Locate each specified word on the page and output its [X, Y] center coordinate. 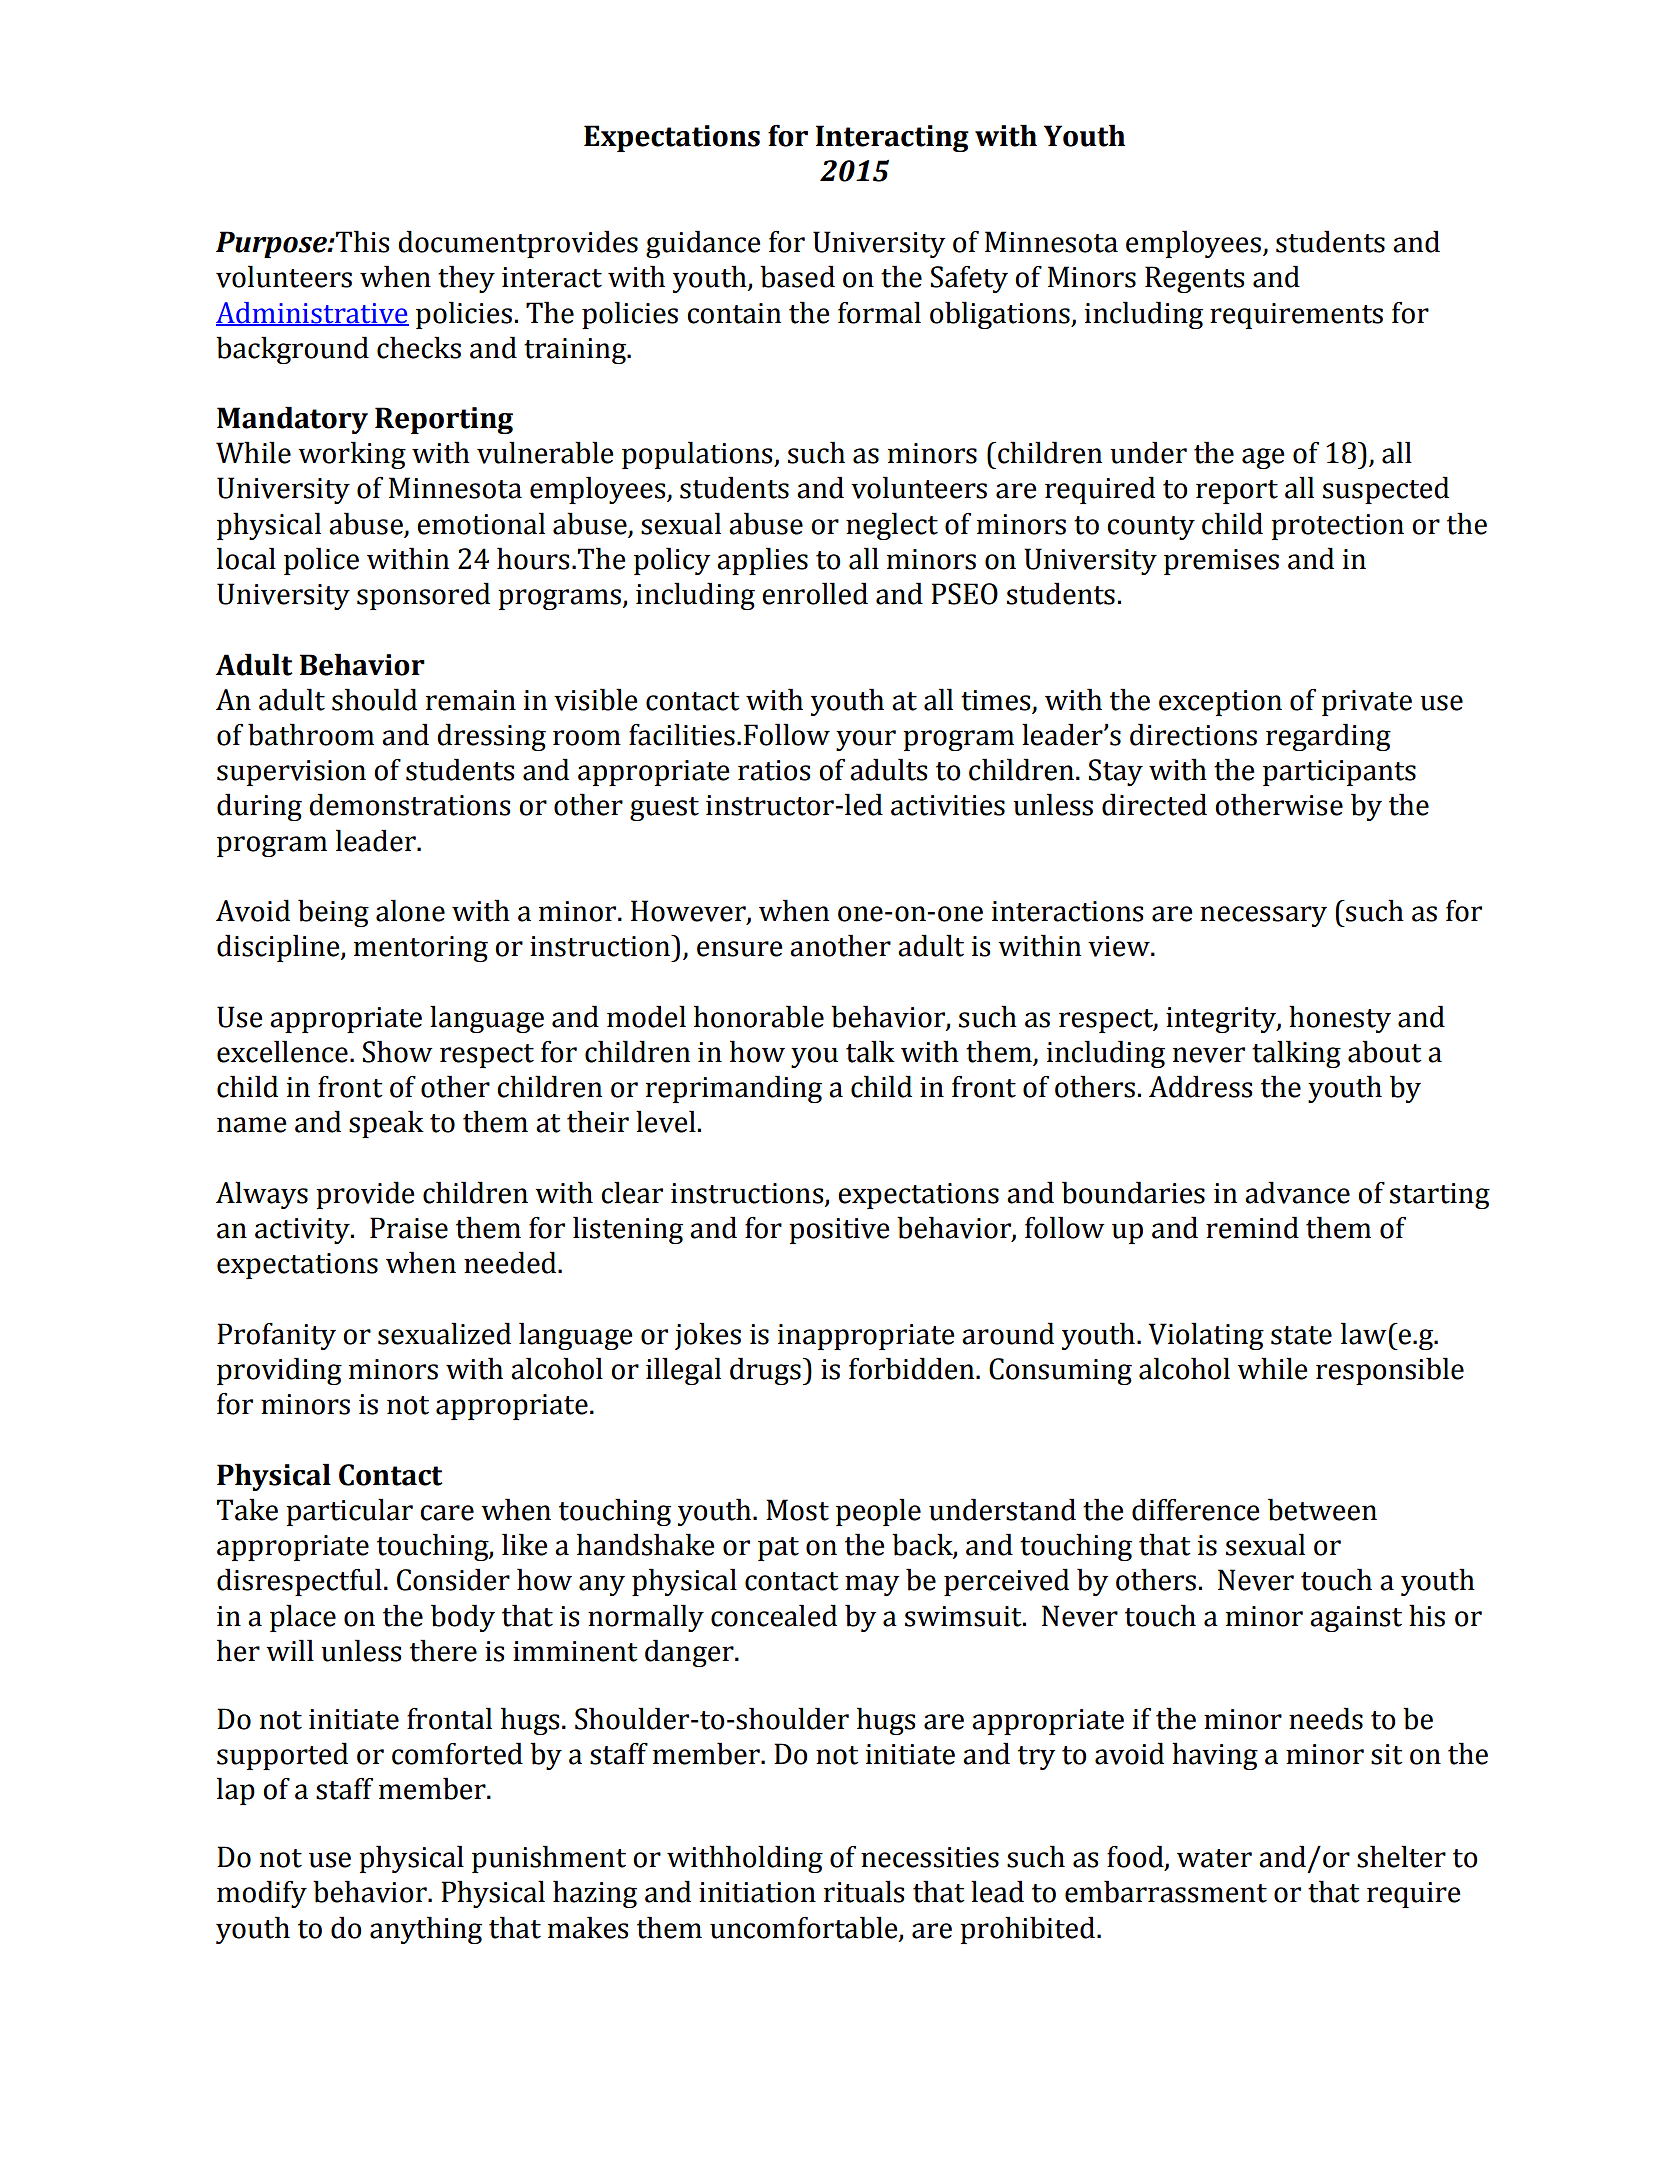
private [1367, 703]
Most [797, 1510]
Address [1201, 1086]
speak [386, 1124]
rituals [864, 1891]
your [866, 740]
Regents [1195, 279]
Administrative [312, 313]
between [1322, 1509]
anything [426, 1930]
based [797, 276]
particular [349, 1512]
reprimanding [734, 1089]
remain [471, 700]
